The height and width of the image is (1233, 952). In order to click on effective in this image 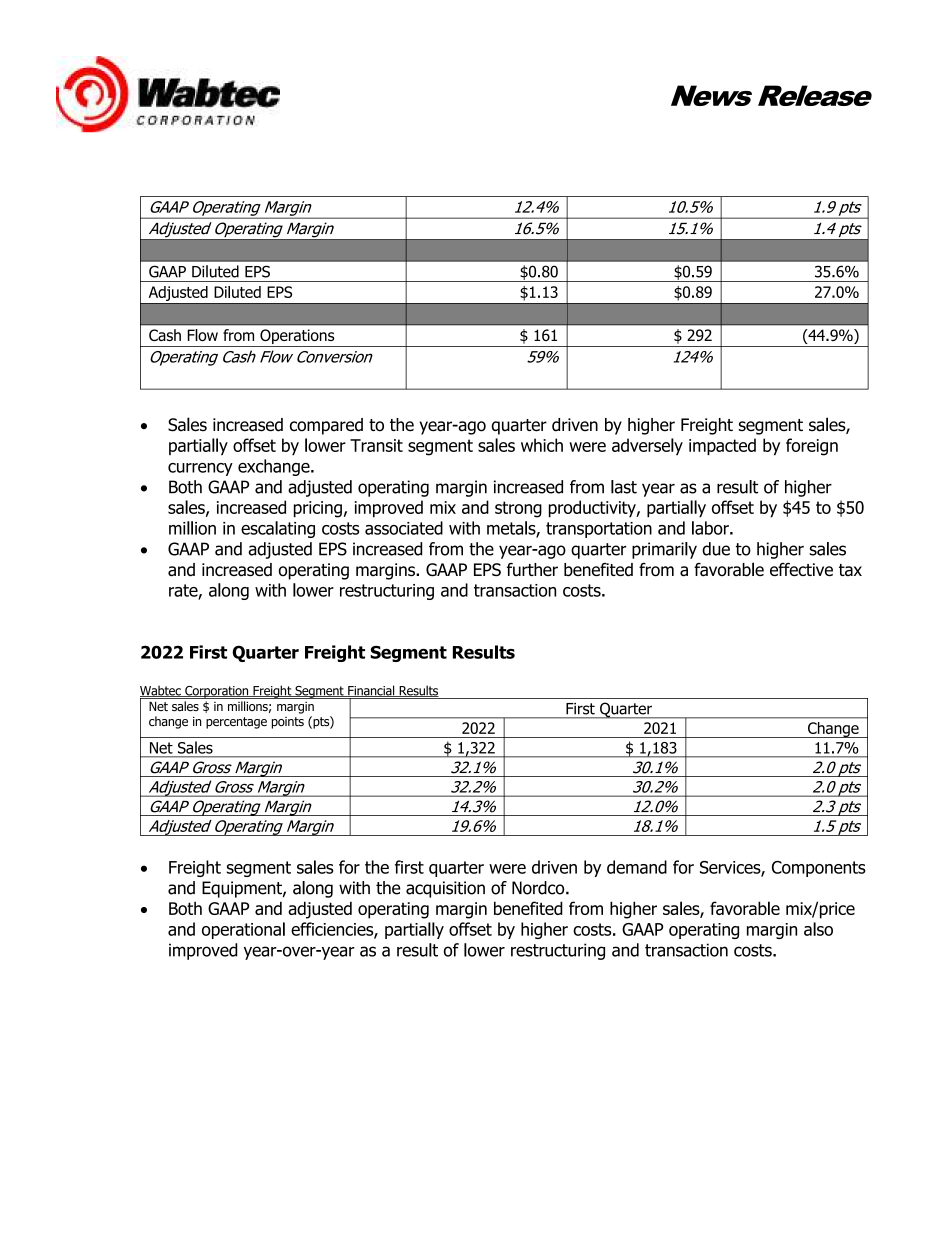, I will do `click(801, 569)`.
